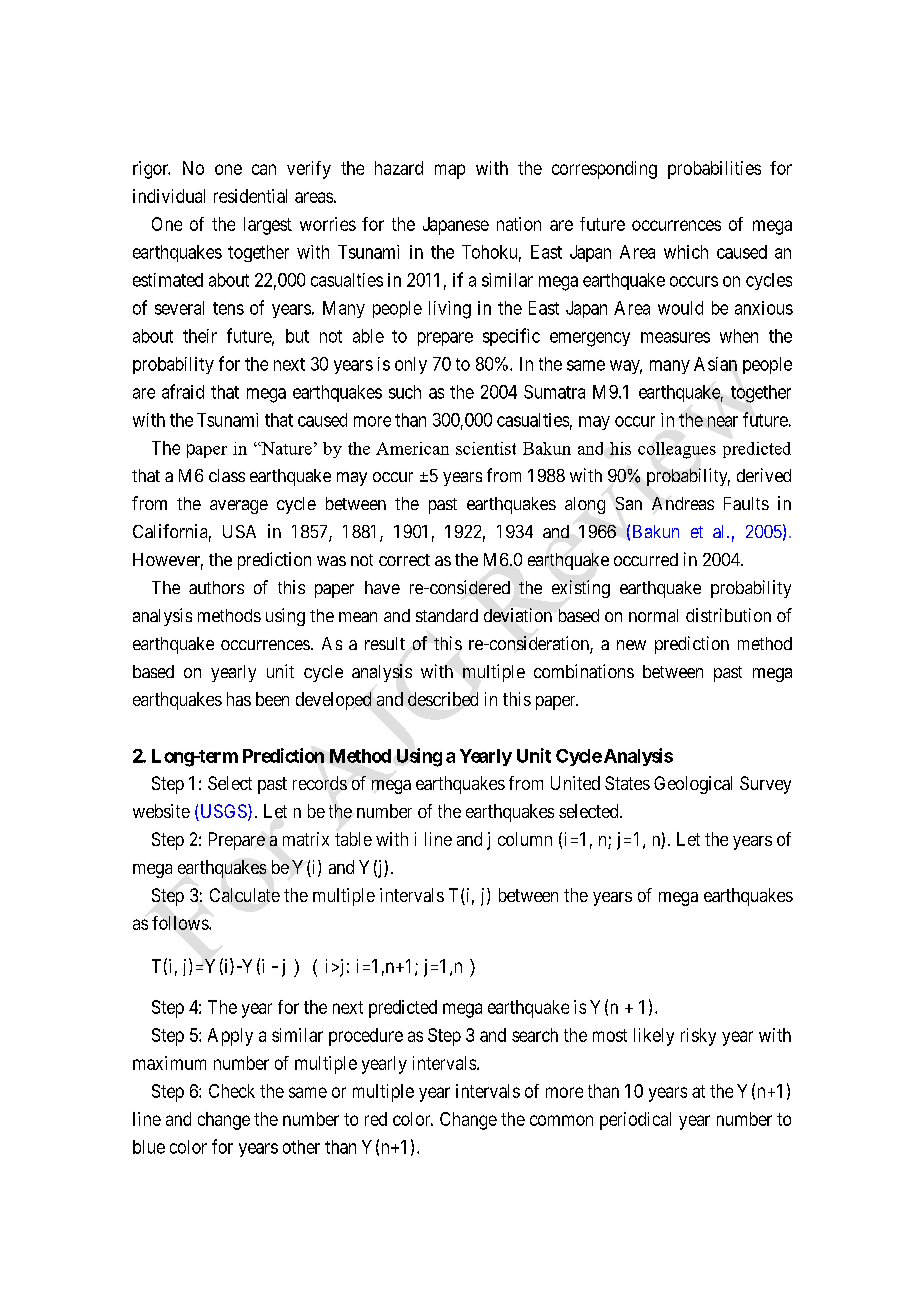 Image resolution: width=924 pixels, height=1308 pixels. I want to click on Geological, so click(693, 785).
